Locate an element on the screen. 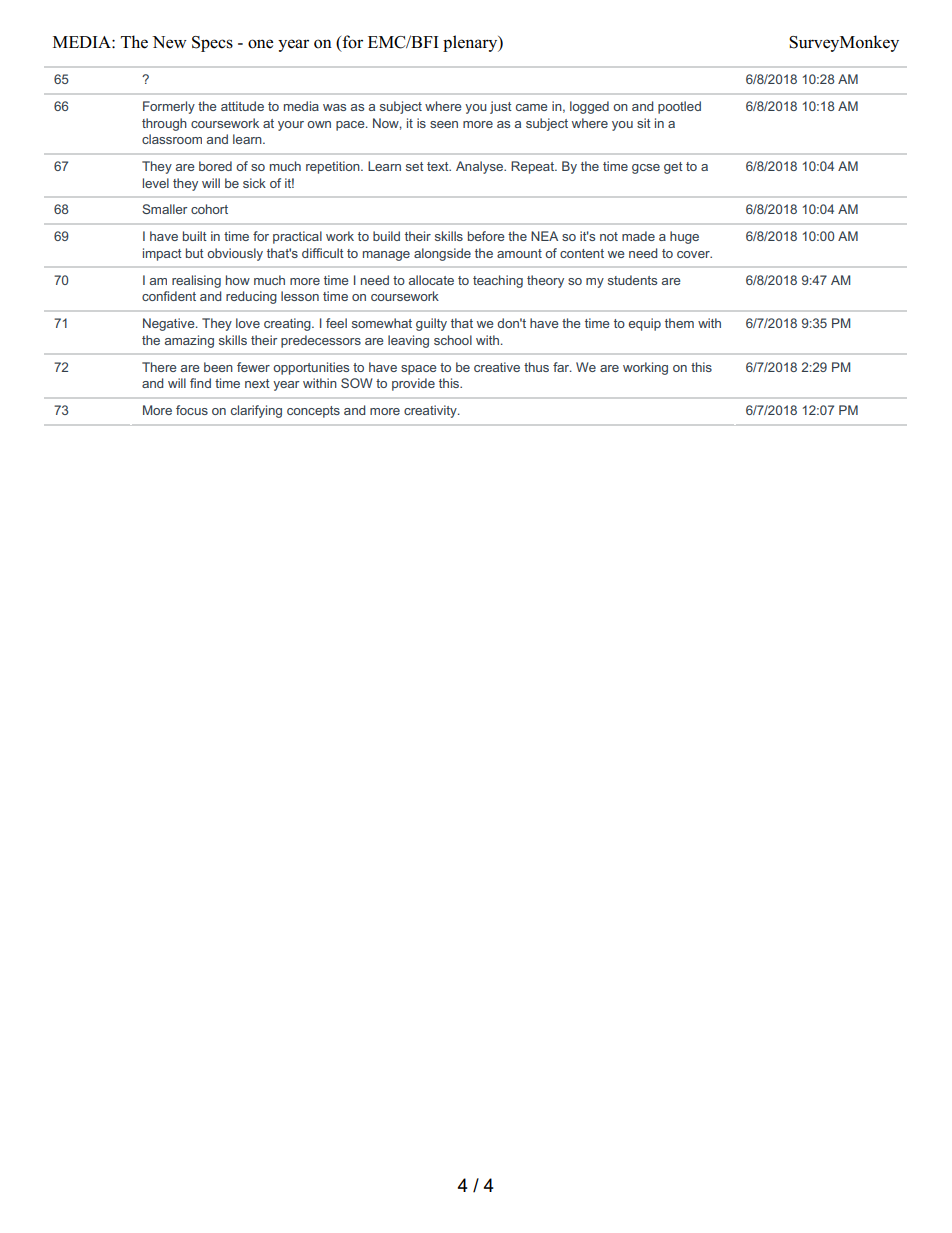  built is located at coordinates (195, 236).
